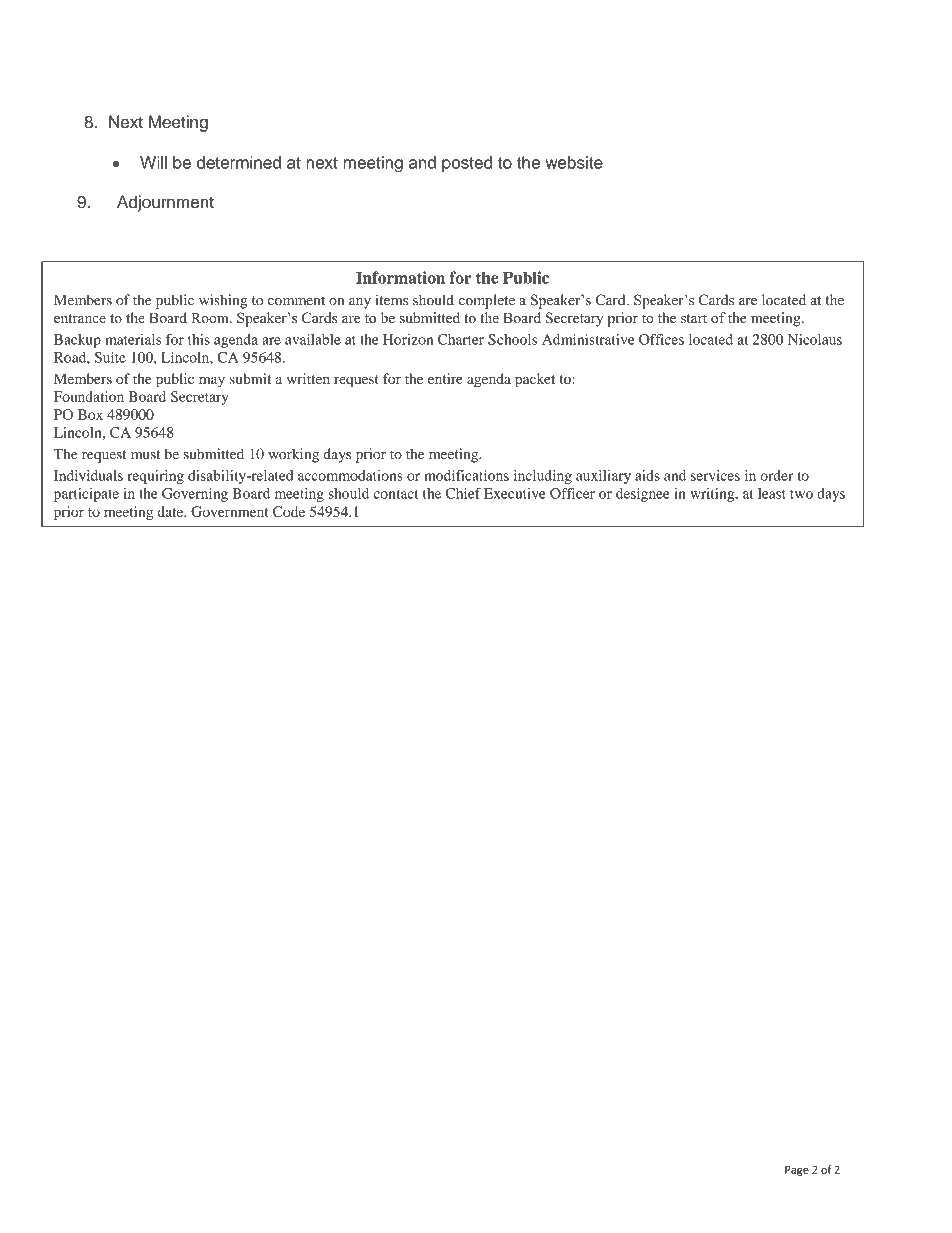 This screenshot has width=952, height=1233. I want to click on Chief, so click(463, 493).
